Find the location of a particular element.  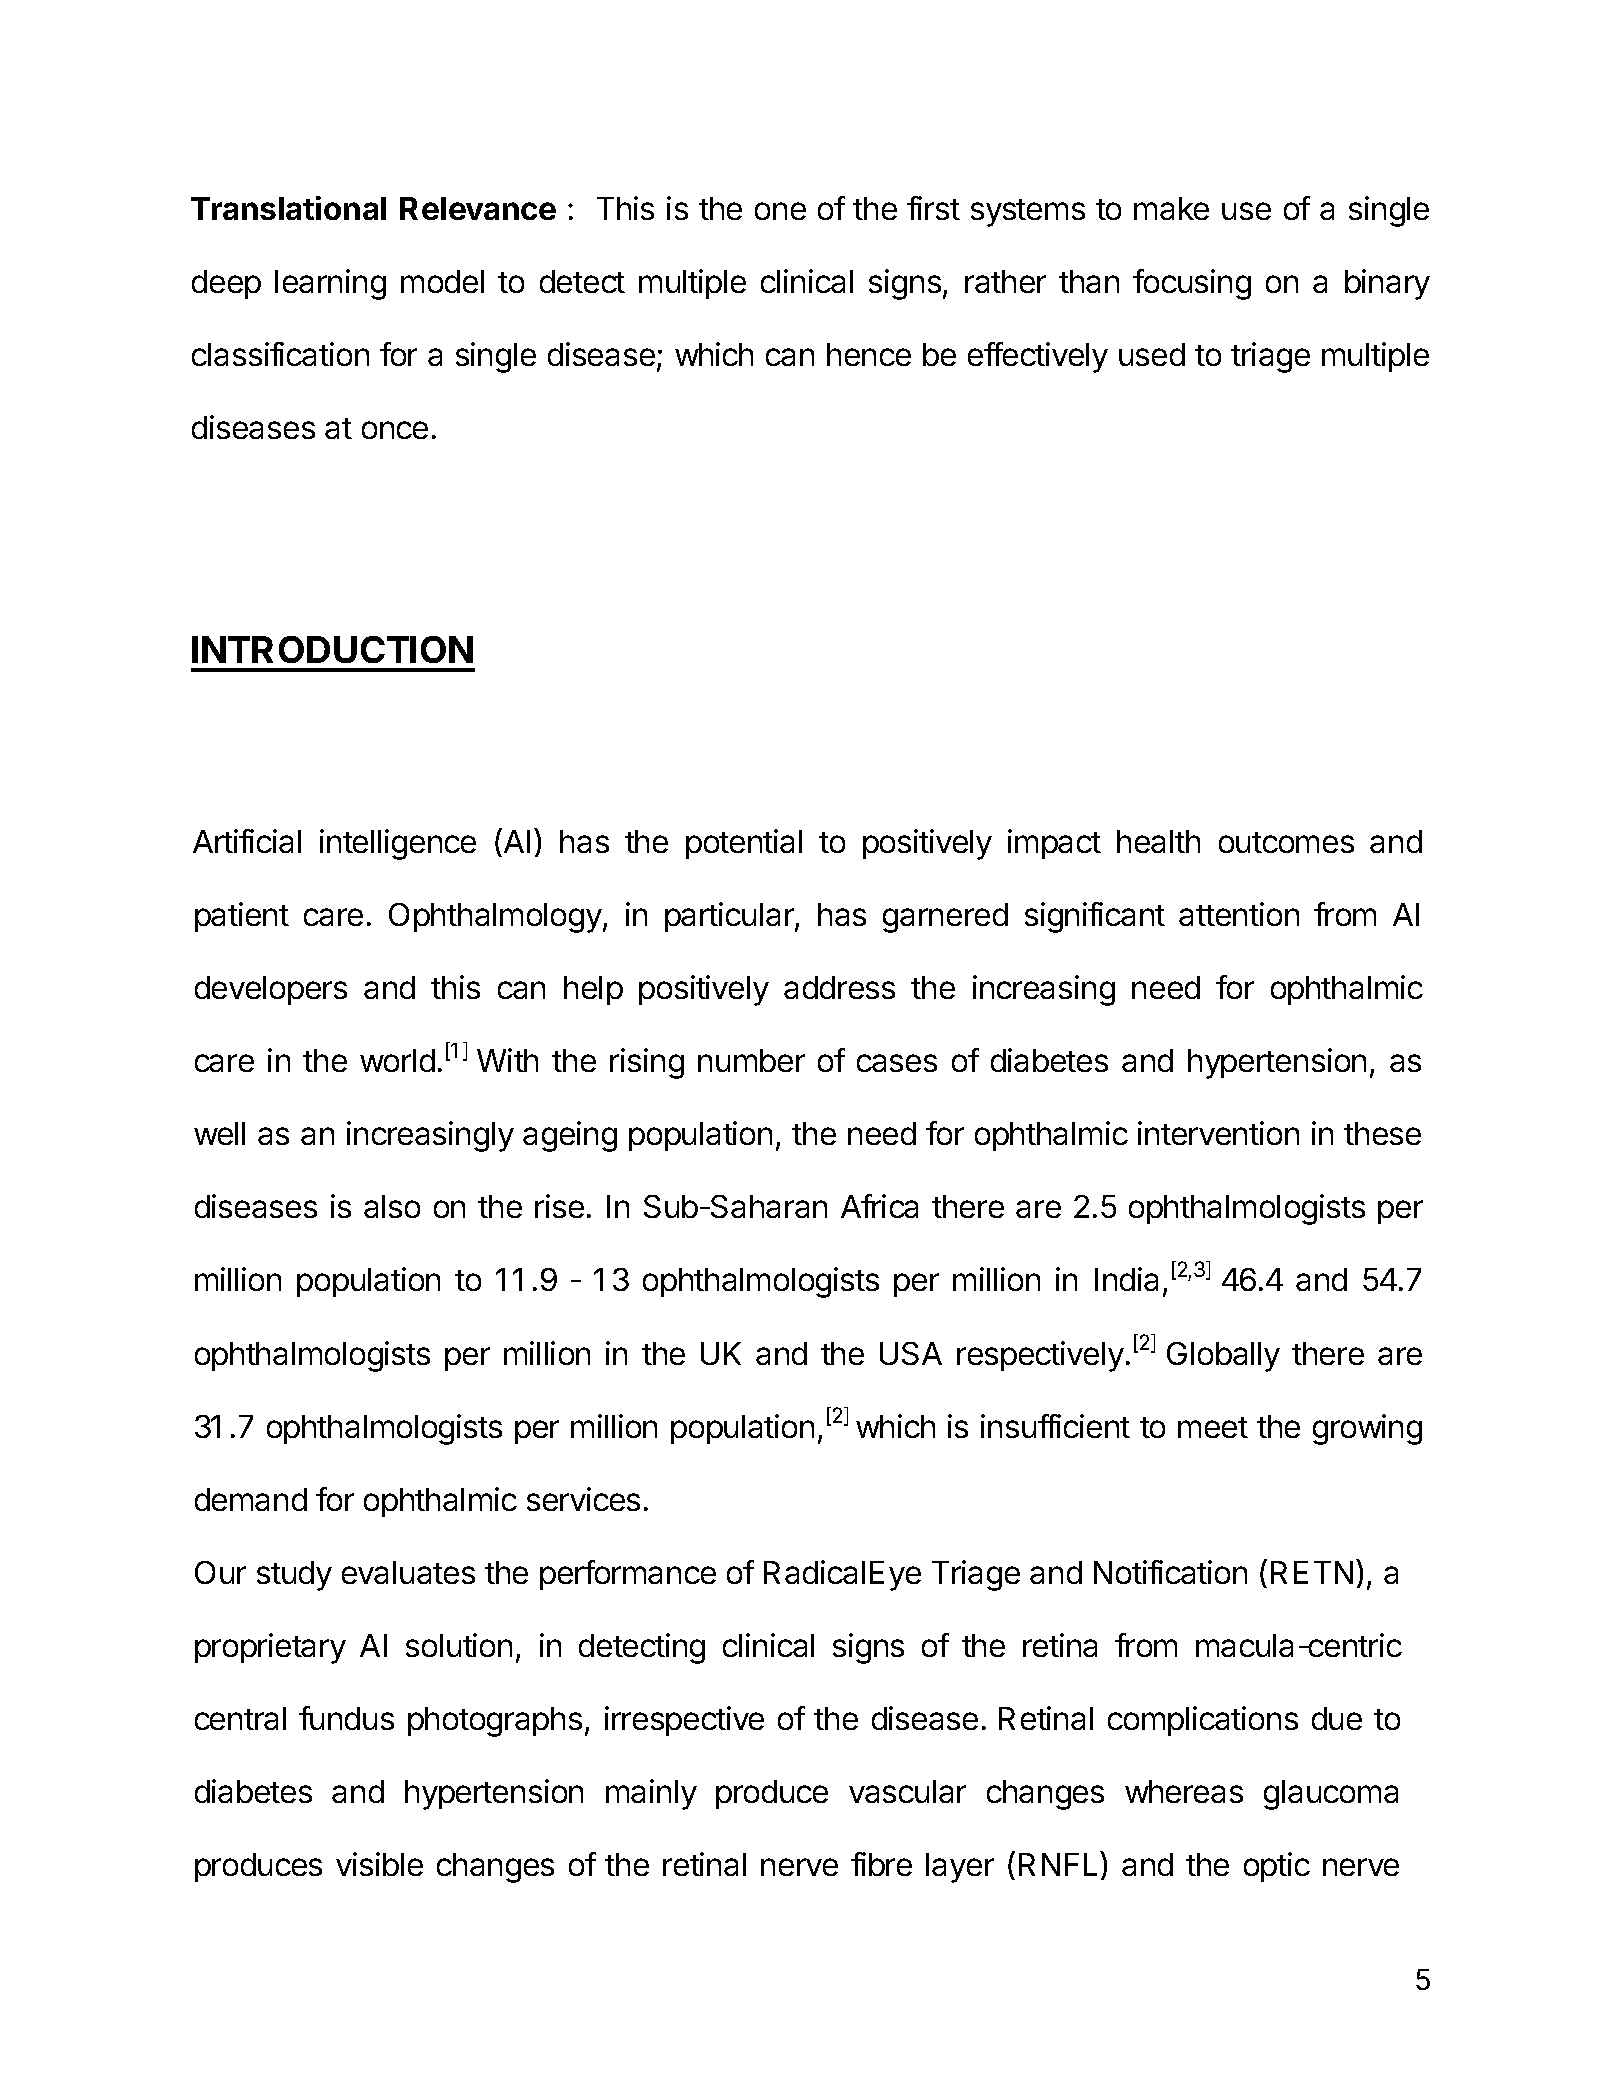

USA is located at coordinates (911, 1353).
